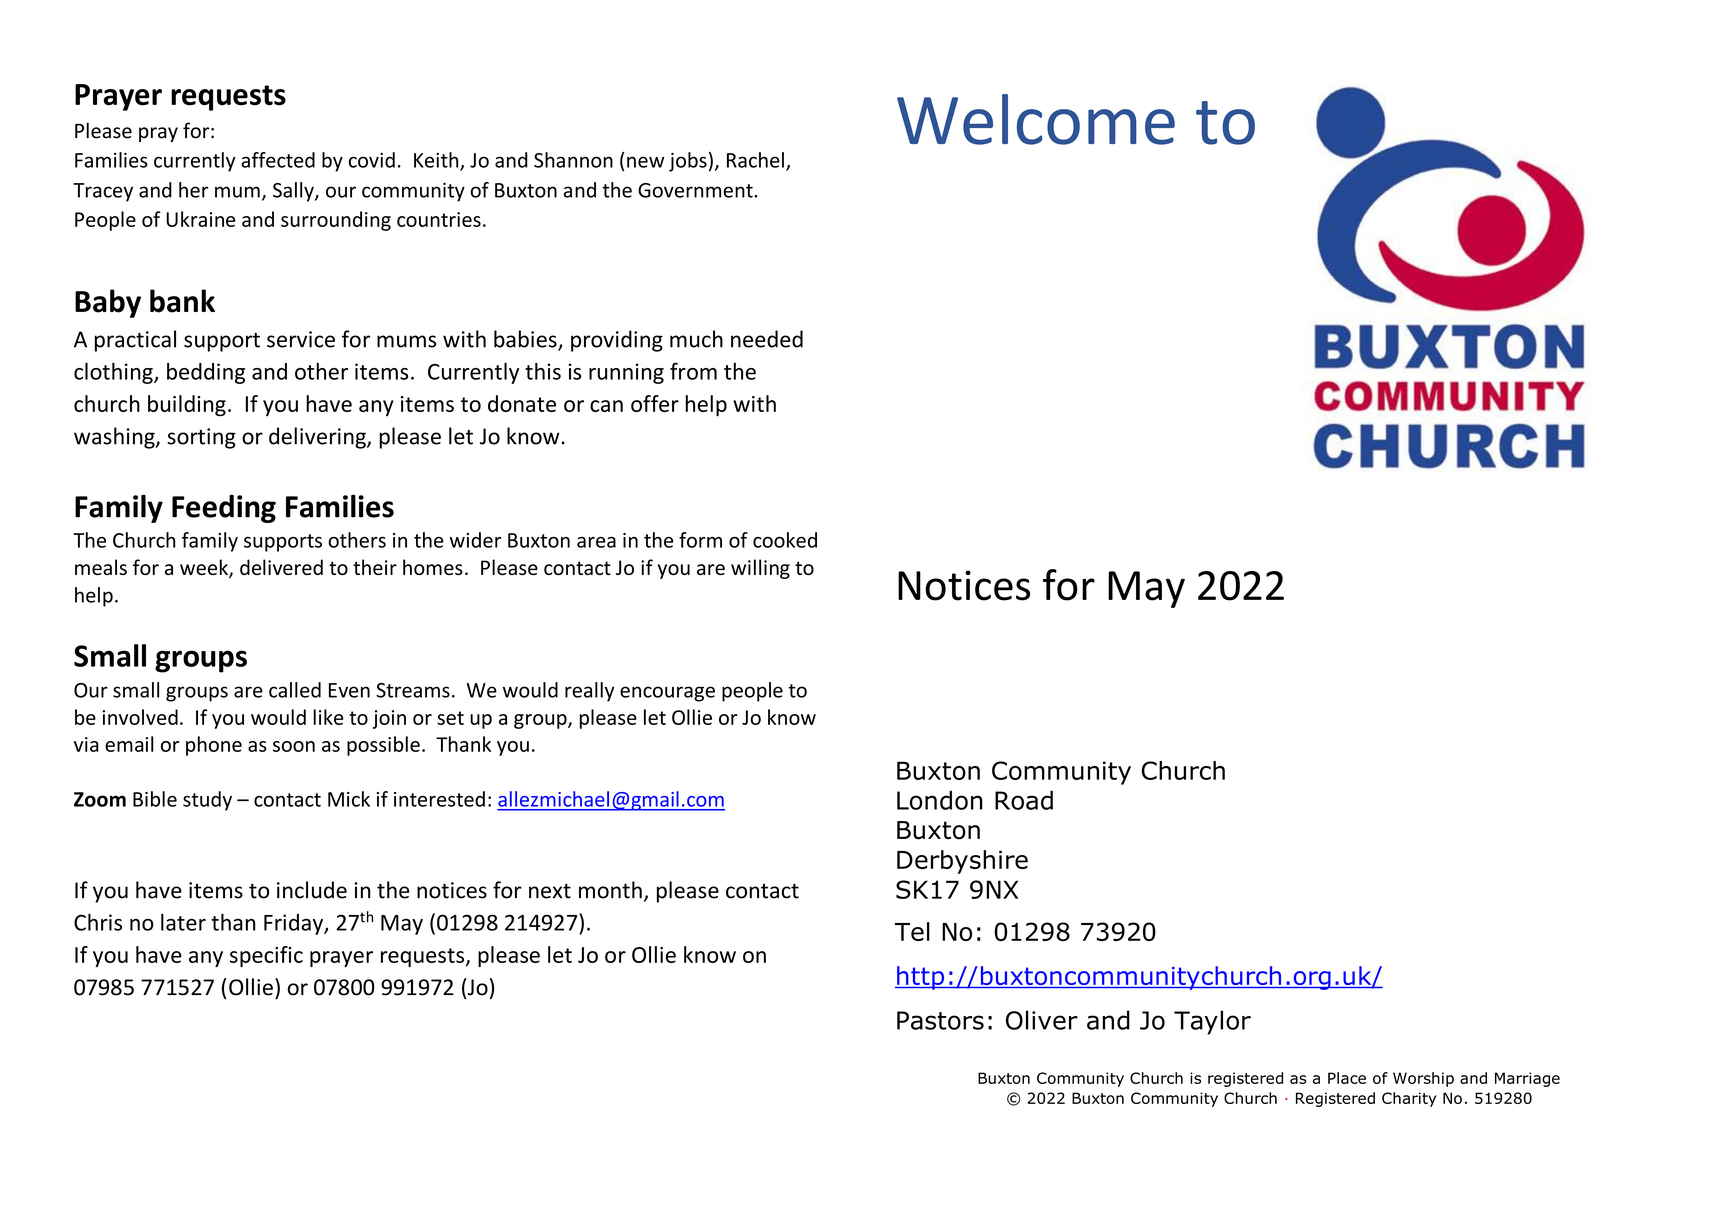 This document has width=1717, height=1214. What do you see at coordinates (266, 956) in the document?
I see `specific` at bounding box center [266, 956].
